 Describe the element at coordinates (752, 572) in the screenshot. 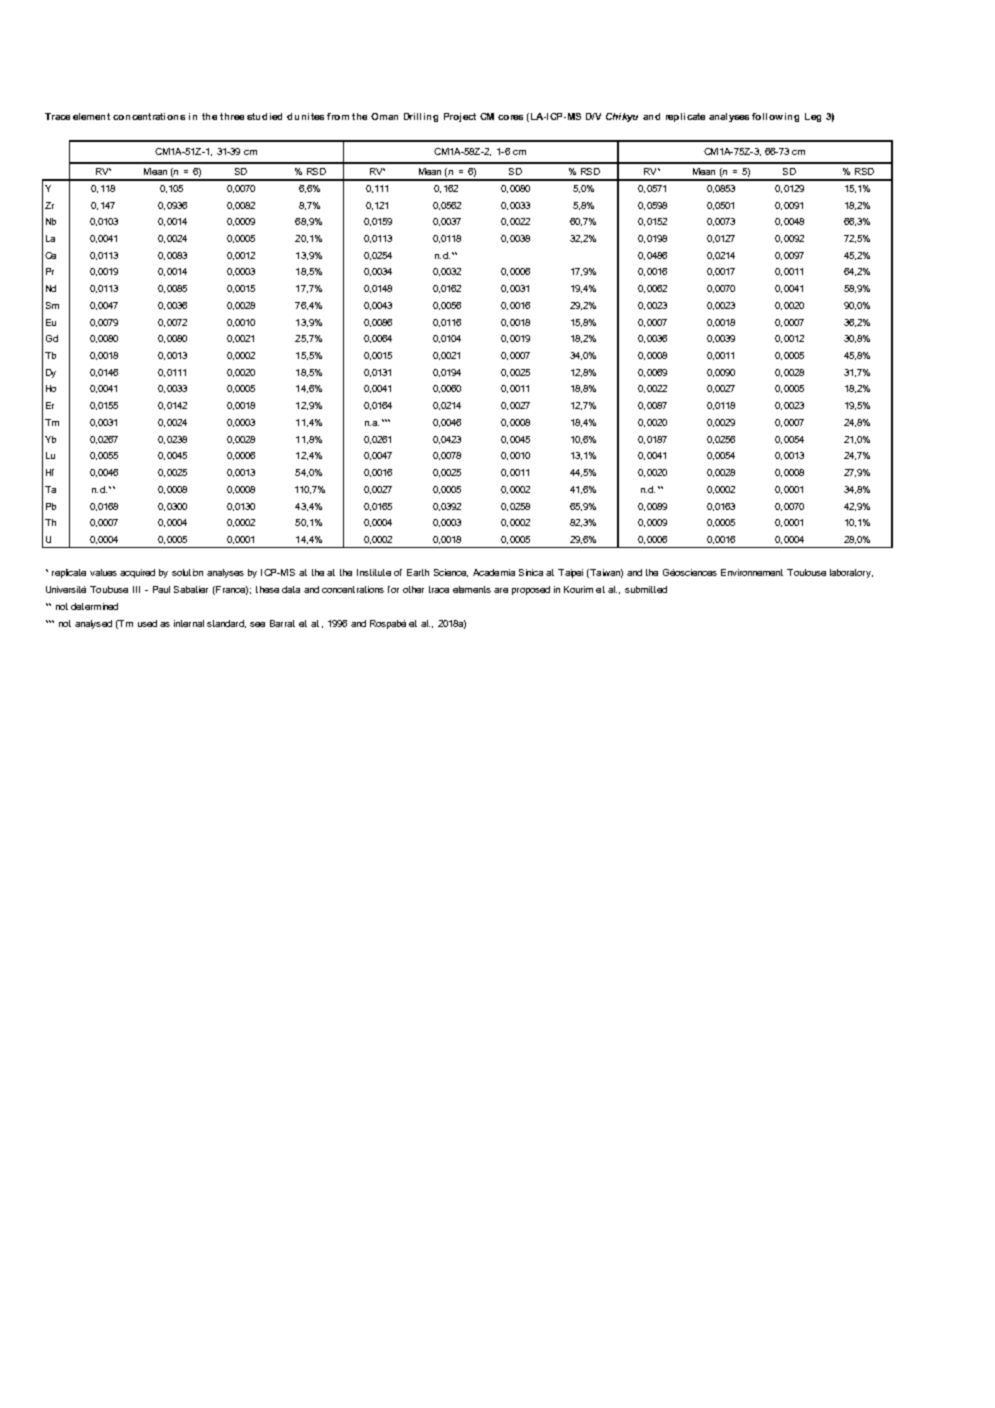

I see `Environnement` at that location.
